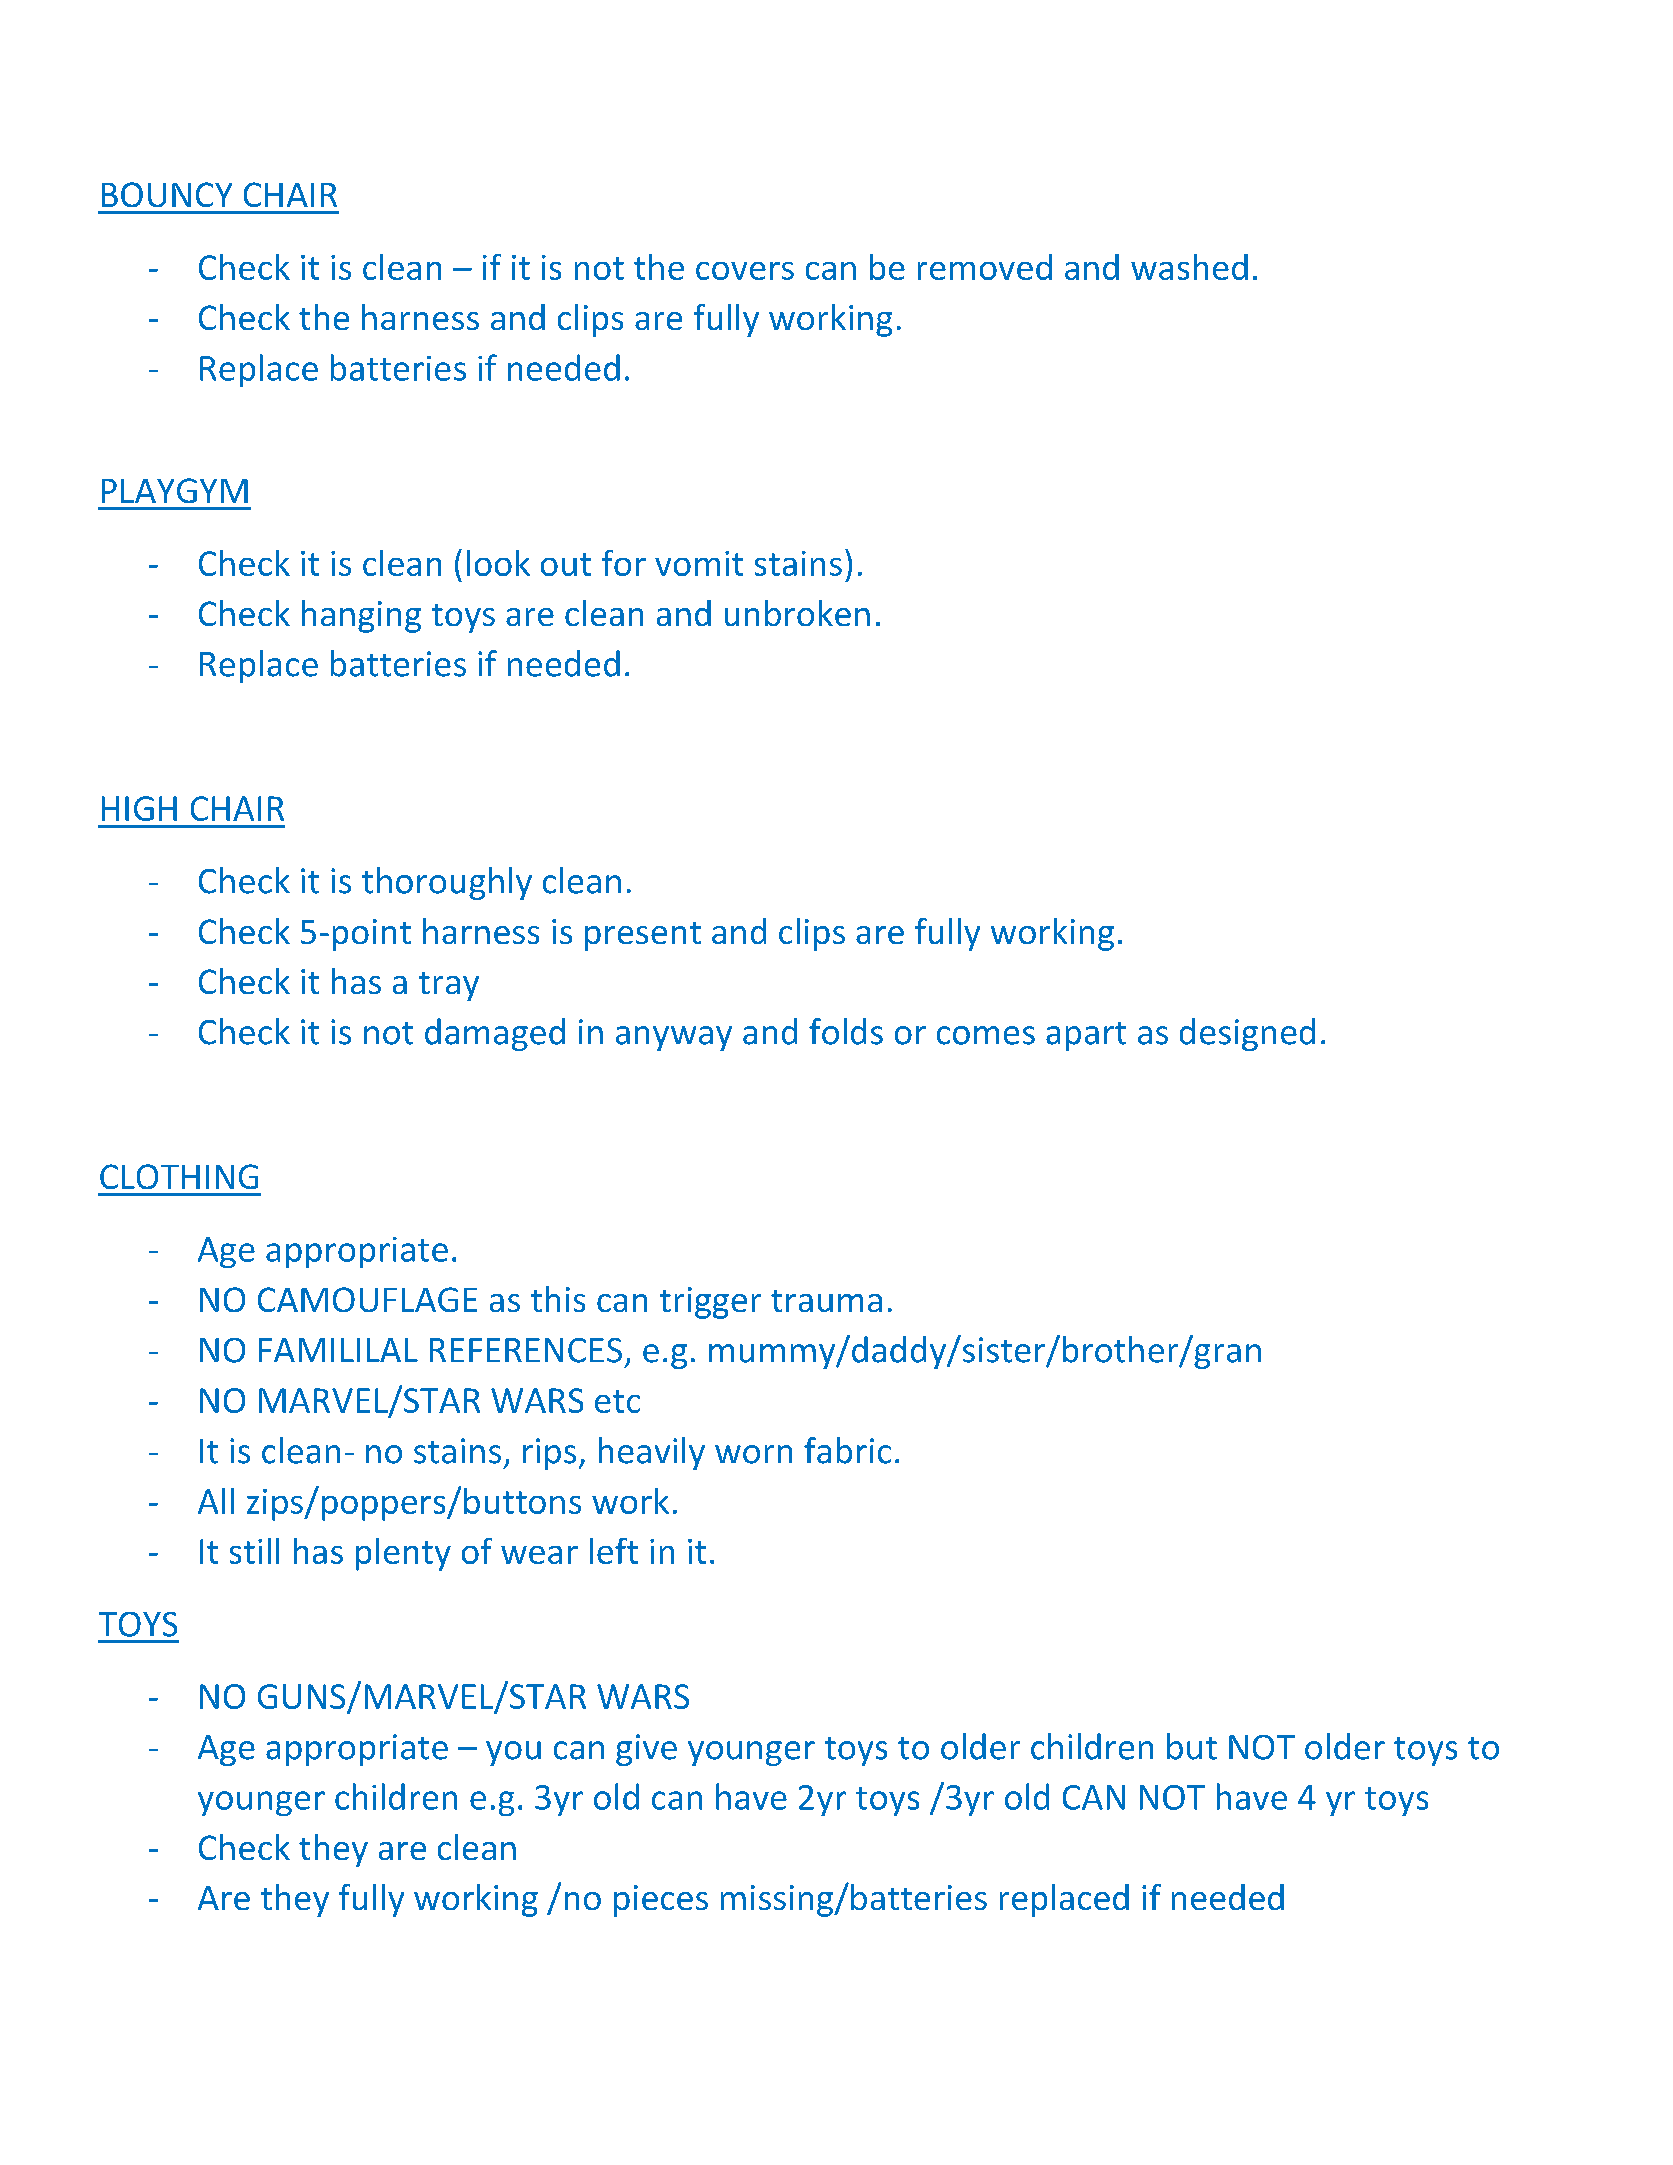  I want to click on BOUNCY, so click(167, 194).
